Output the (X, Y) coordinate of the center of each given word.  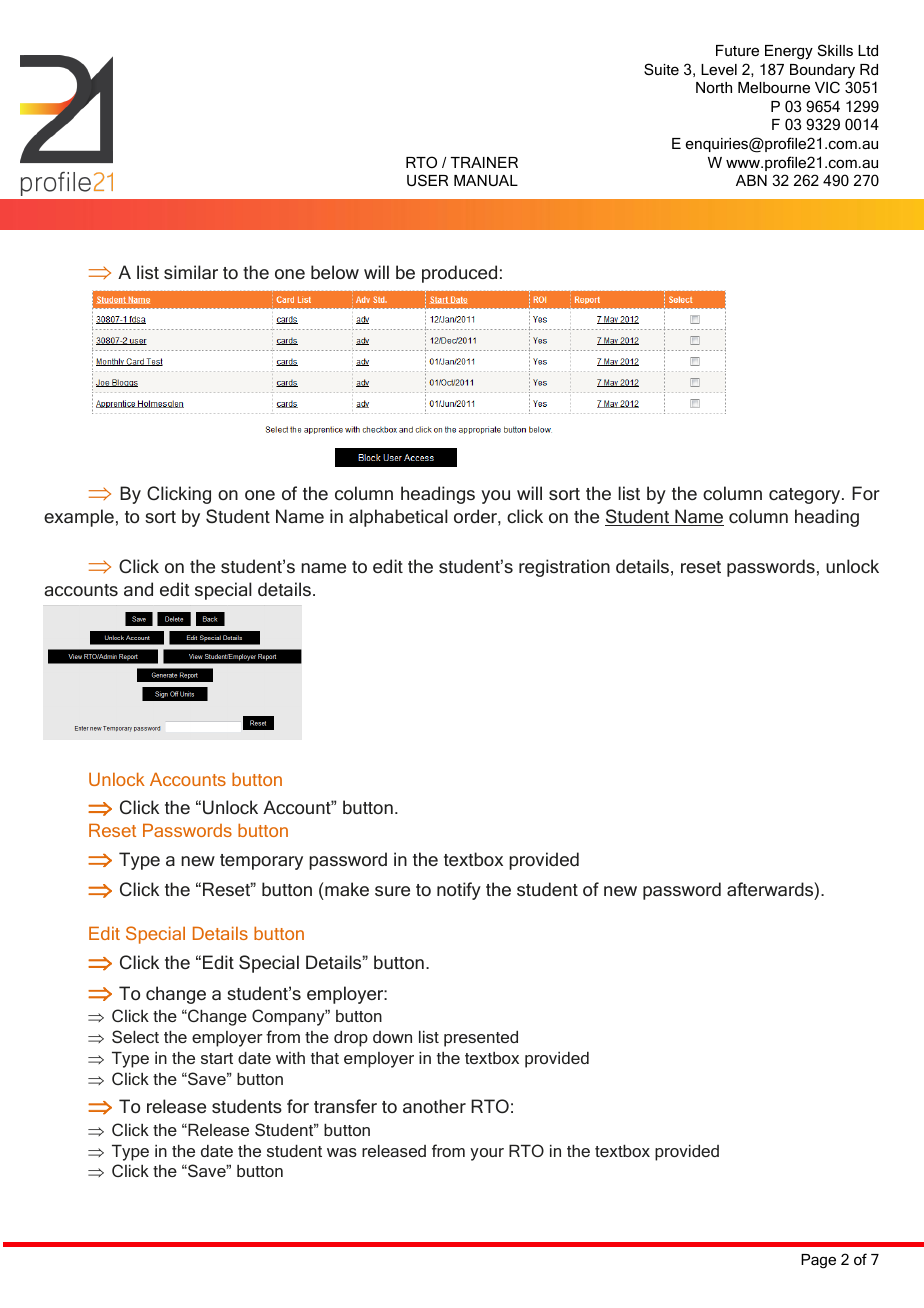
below (335, 272)
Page (818, 1261)
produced (459, 274)
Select (135, 1036)
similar (191, 272)
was (342, 1152)
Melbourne (774, 87)
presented (481, 1038)
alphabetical (398, 518)
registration (564, 568)
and (138, 589)
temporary (261, 862)
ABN (751, 180)
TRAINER (484, 162)
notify (459, 891)
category (806, 496)
